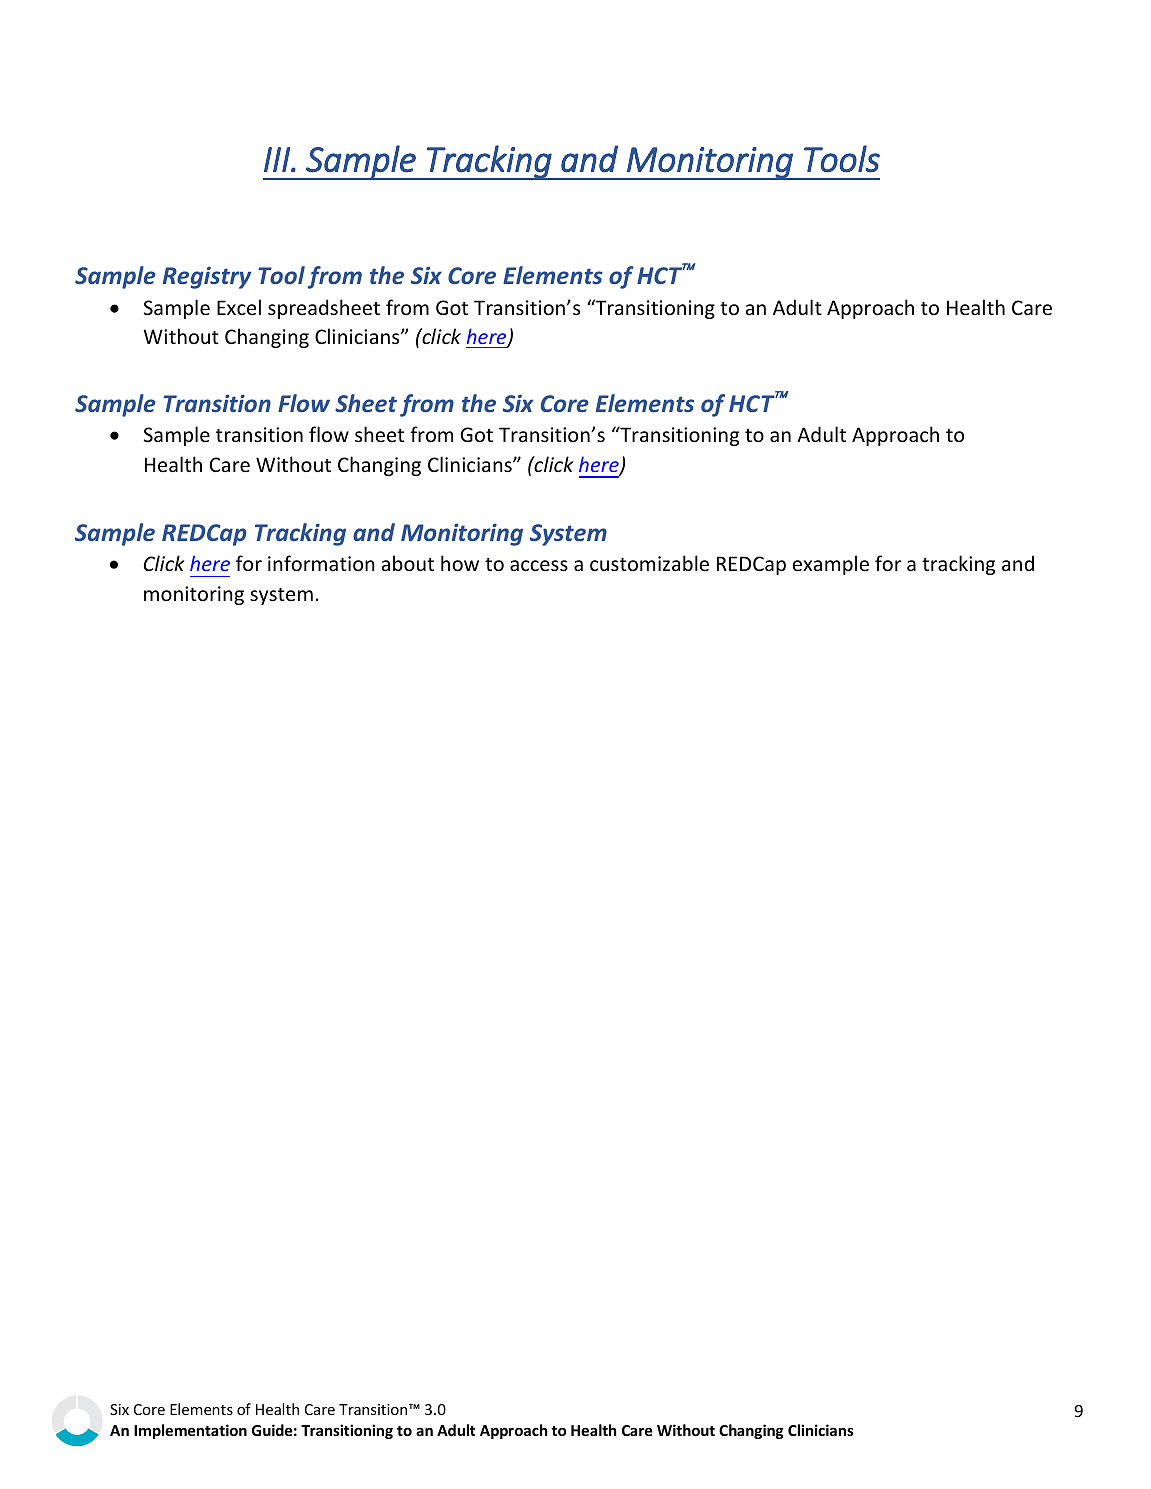 The image size is (1151, 1489). I want to click on Implementation, so click(190, 1431).
